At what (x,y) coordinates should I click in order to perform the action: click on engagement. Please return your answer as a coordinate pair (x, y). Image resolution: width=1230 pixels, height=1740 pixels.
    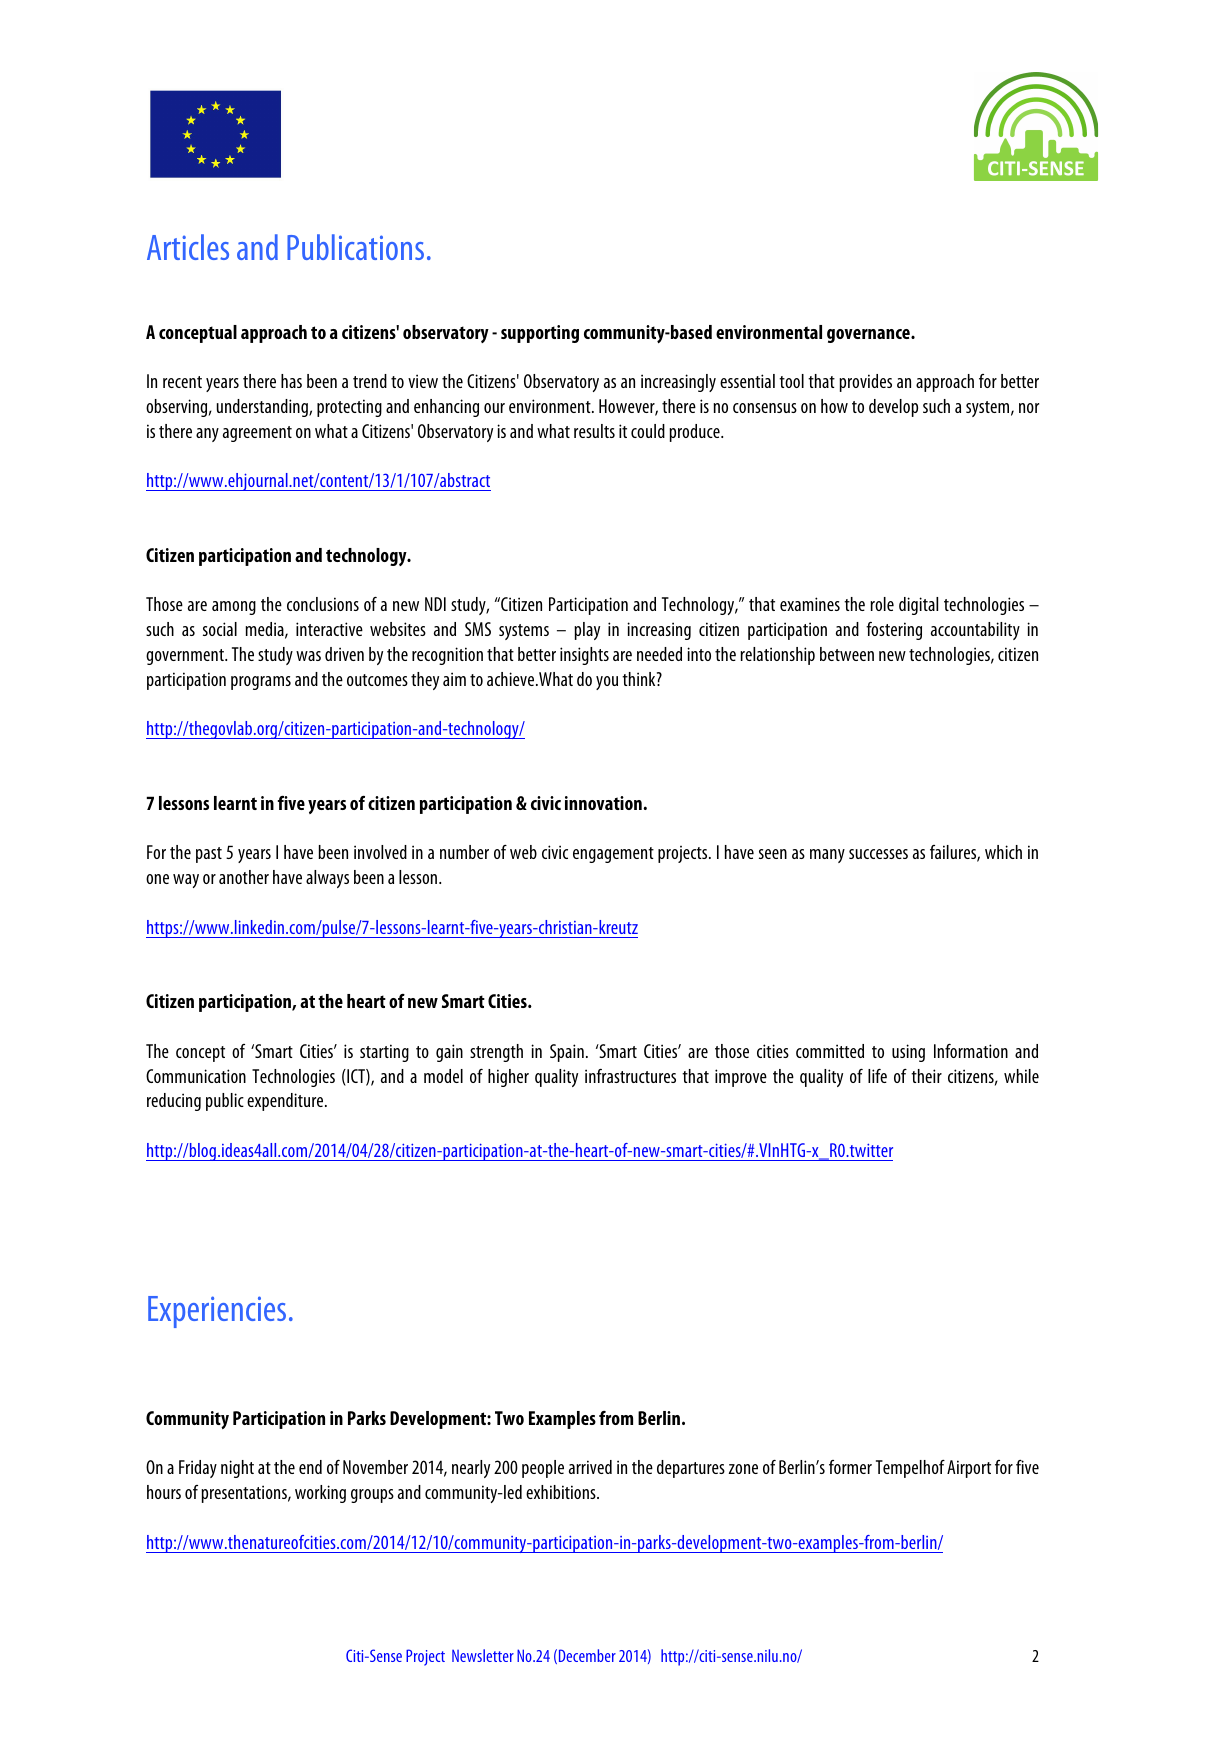
    Looking at the image, I should click on (613, 855).
